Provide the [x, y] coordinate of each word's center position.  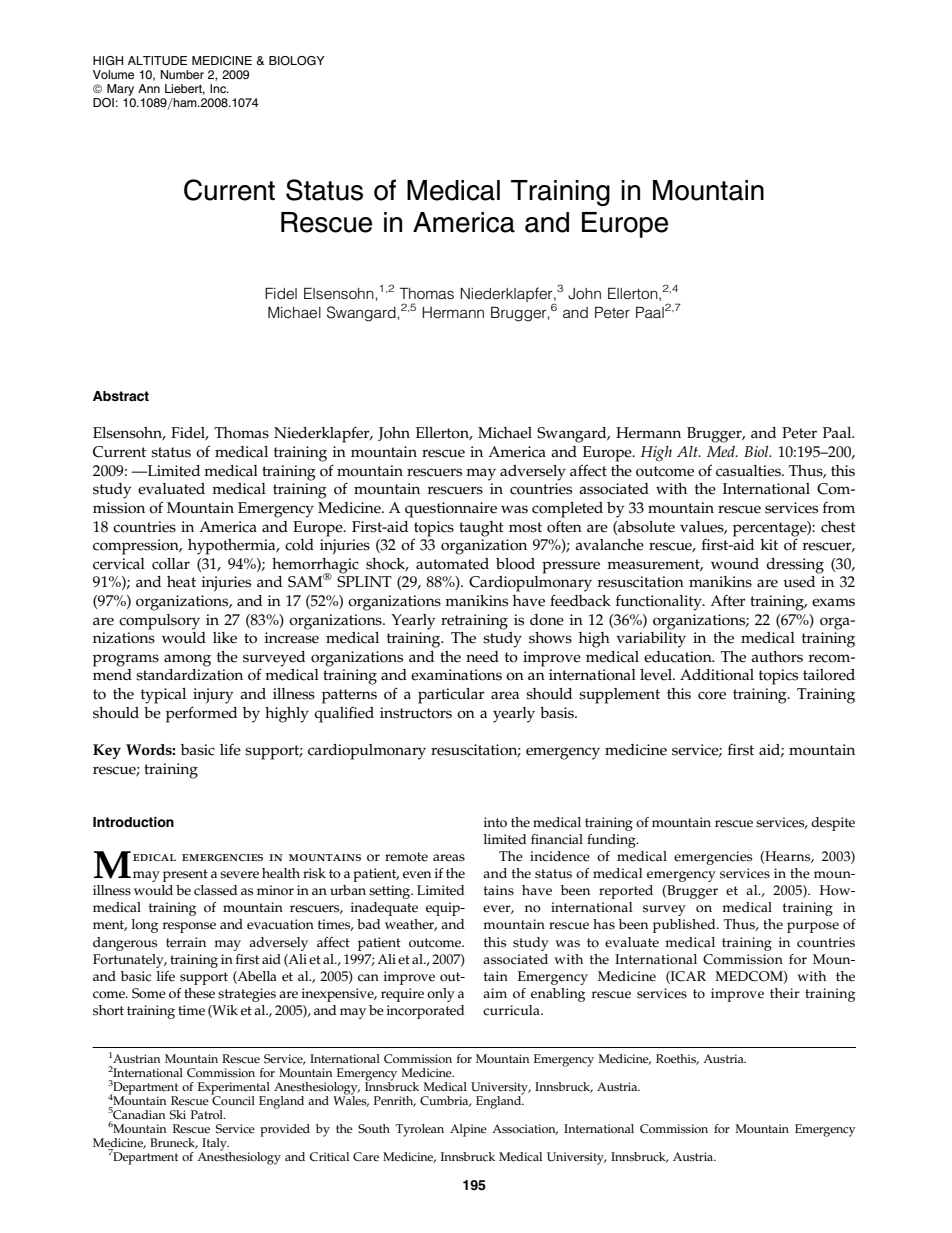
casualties [749, 471]
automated [452, 564]
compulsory [159, 622]
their [785, 993]
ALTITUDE [157, 61]
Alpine [468, 1130]
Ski [178, 1115]
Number [182, 74]
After [728, 600]
